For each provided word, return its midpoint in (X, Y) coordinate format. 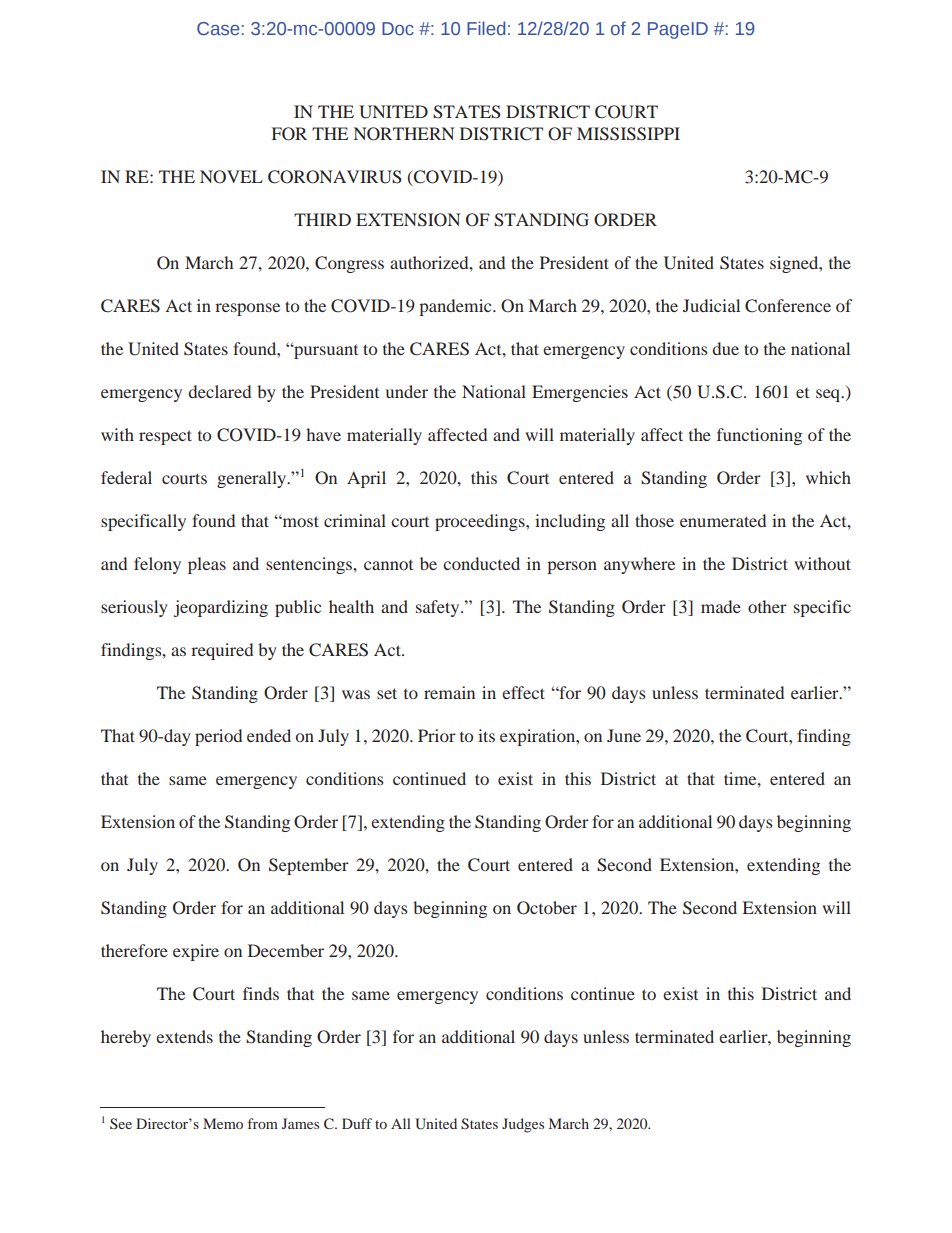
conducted (481, 563)
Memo (223, 1123)
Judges (523, 1125)
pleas (207, 565)
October (547, 908)
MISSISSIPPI (628, 134)
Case (218, 29)
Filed (486, 28)
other (767, 606)
